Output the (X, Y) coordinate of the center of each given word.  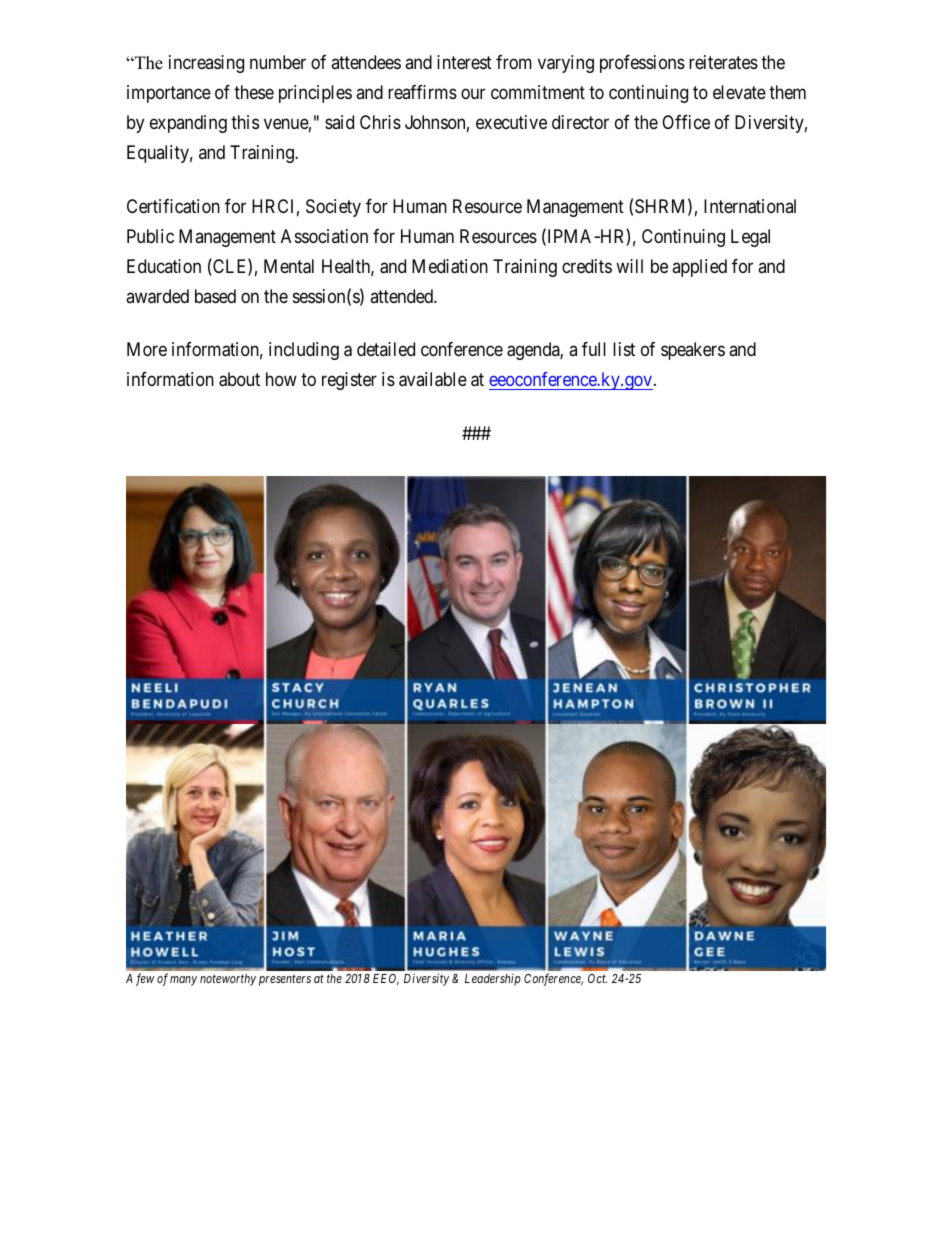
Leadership (493, 980)
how (281, 379)
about (239, 379)
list (624, 349)
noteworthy (228, 980)
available (433, 379)
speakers (693, 351)
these (254, 92)
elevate (739, 92)
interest (464, 62)
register (349, 381)
